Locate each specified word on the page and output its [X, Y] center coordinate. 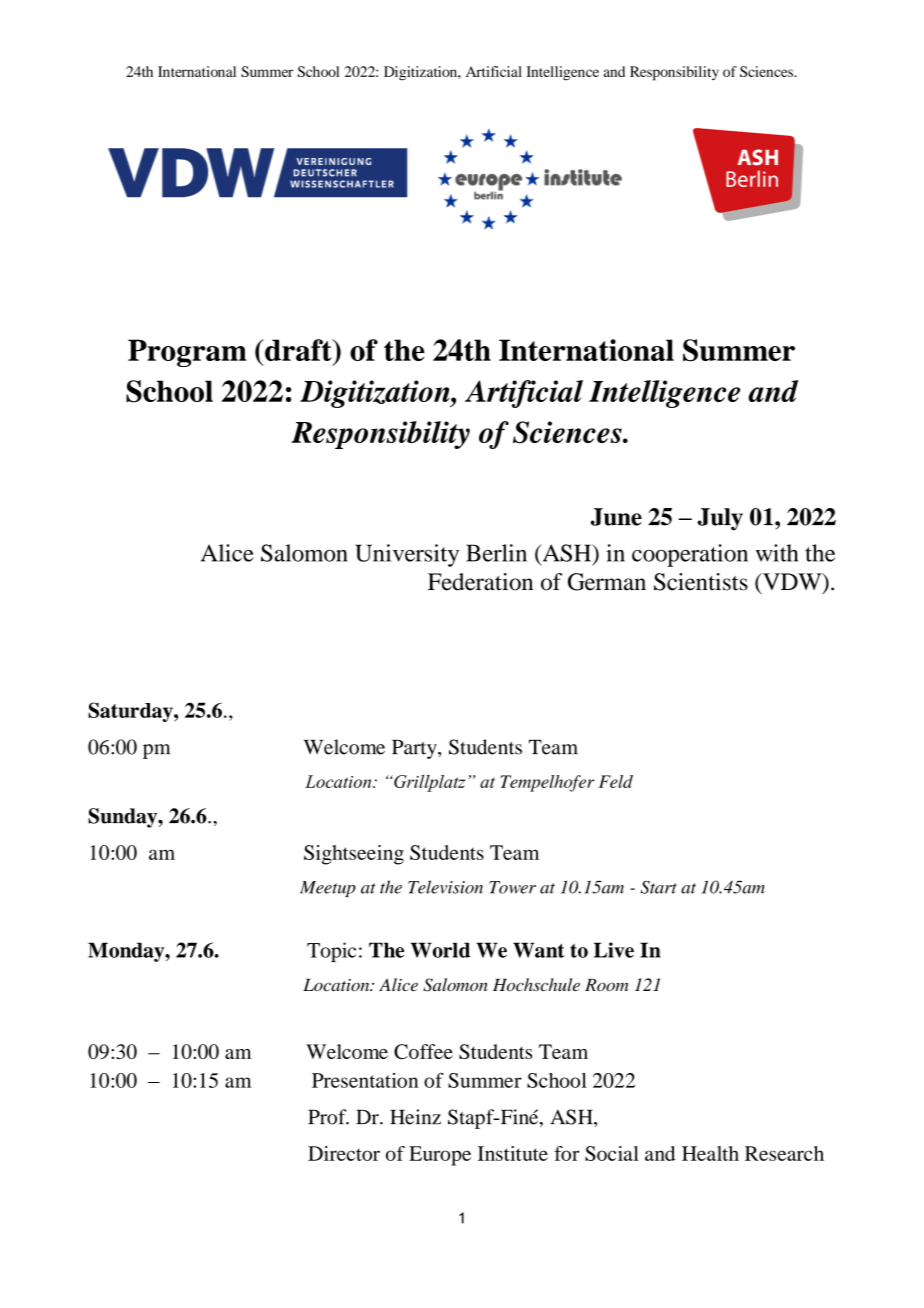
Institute [513, 1153]
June [616, 517]
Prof [328, 1117]
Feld [616, 781]
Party [415, 749]
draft [298, 350]
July [720, 519]
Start [659, 887]
